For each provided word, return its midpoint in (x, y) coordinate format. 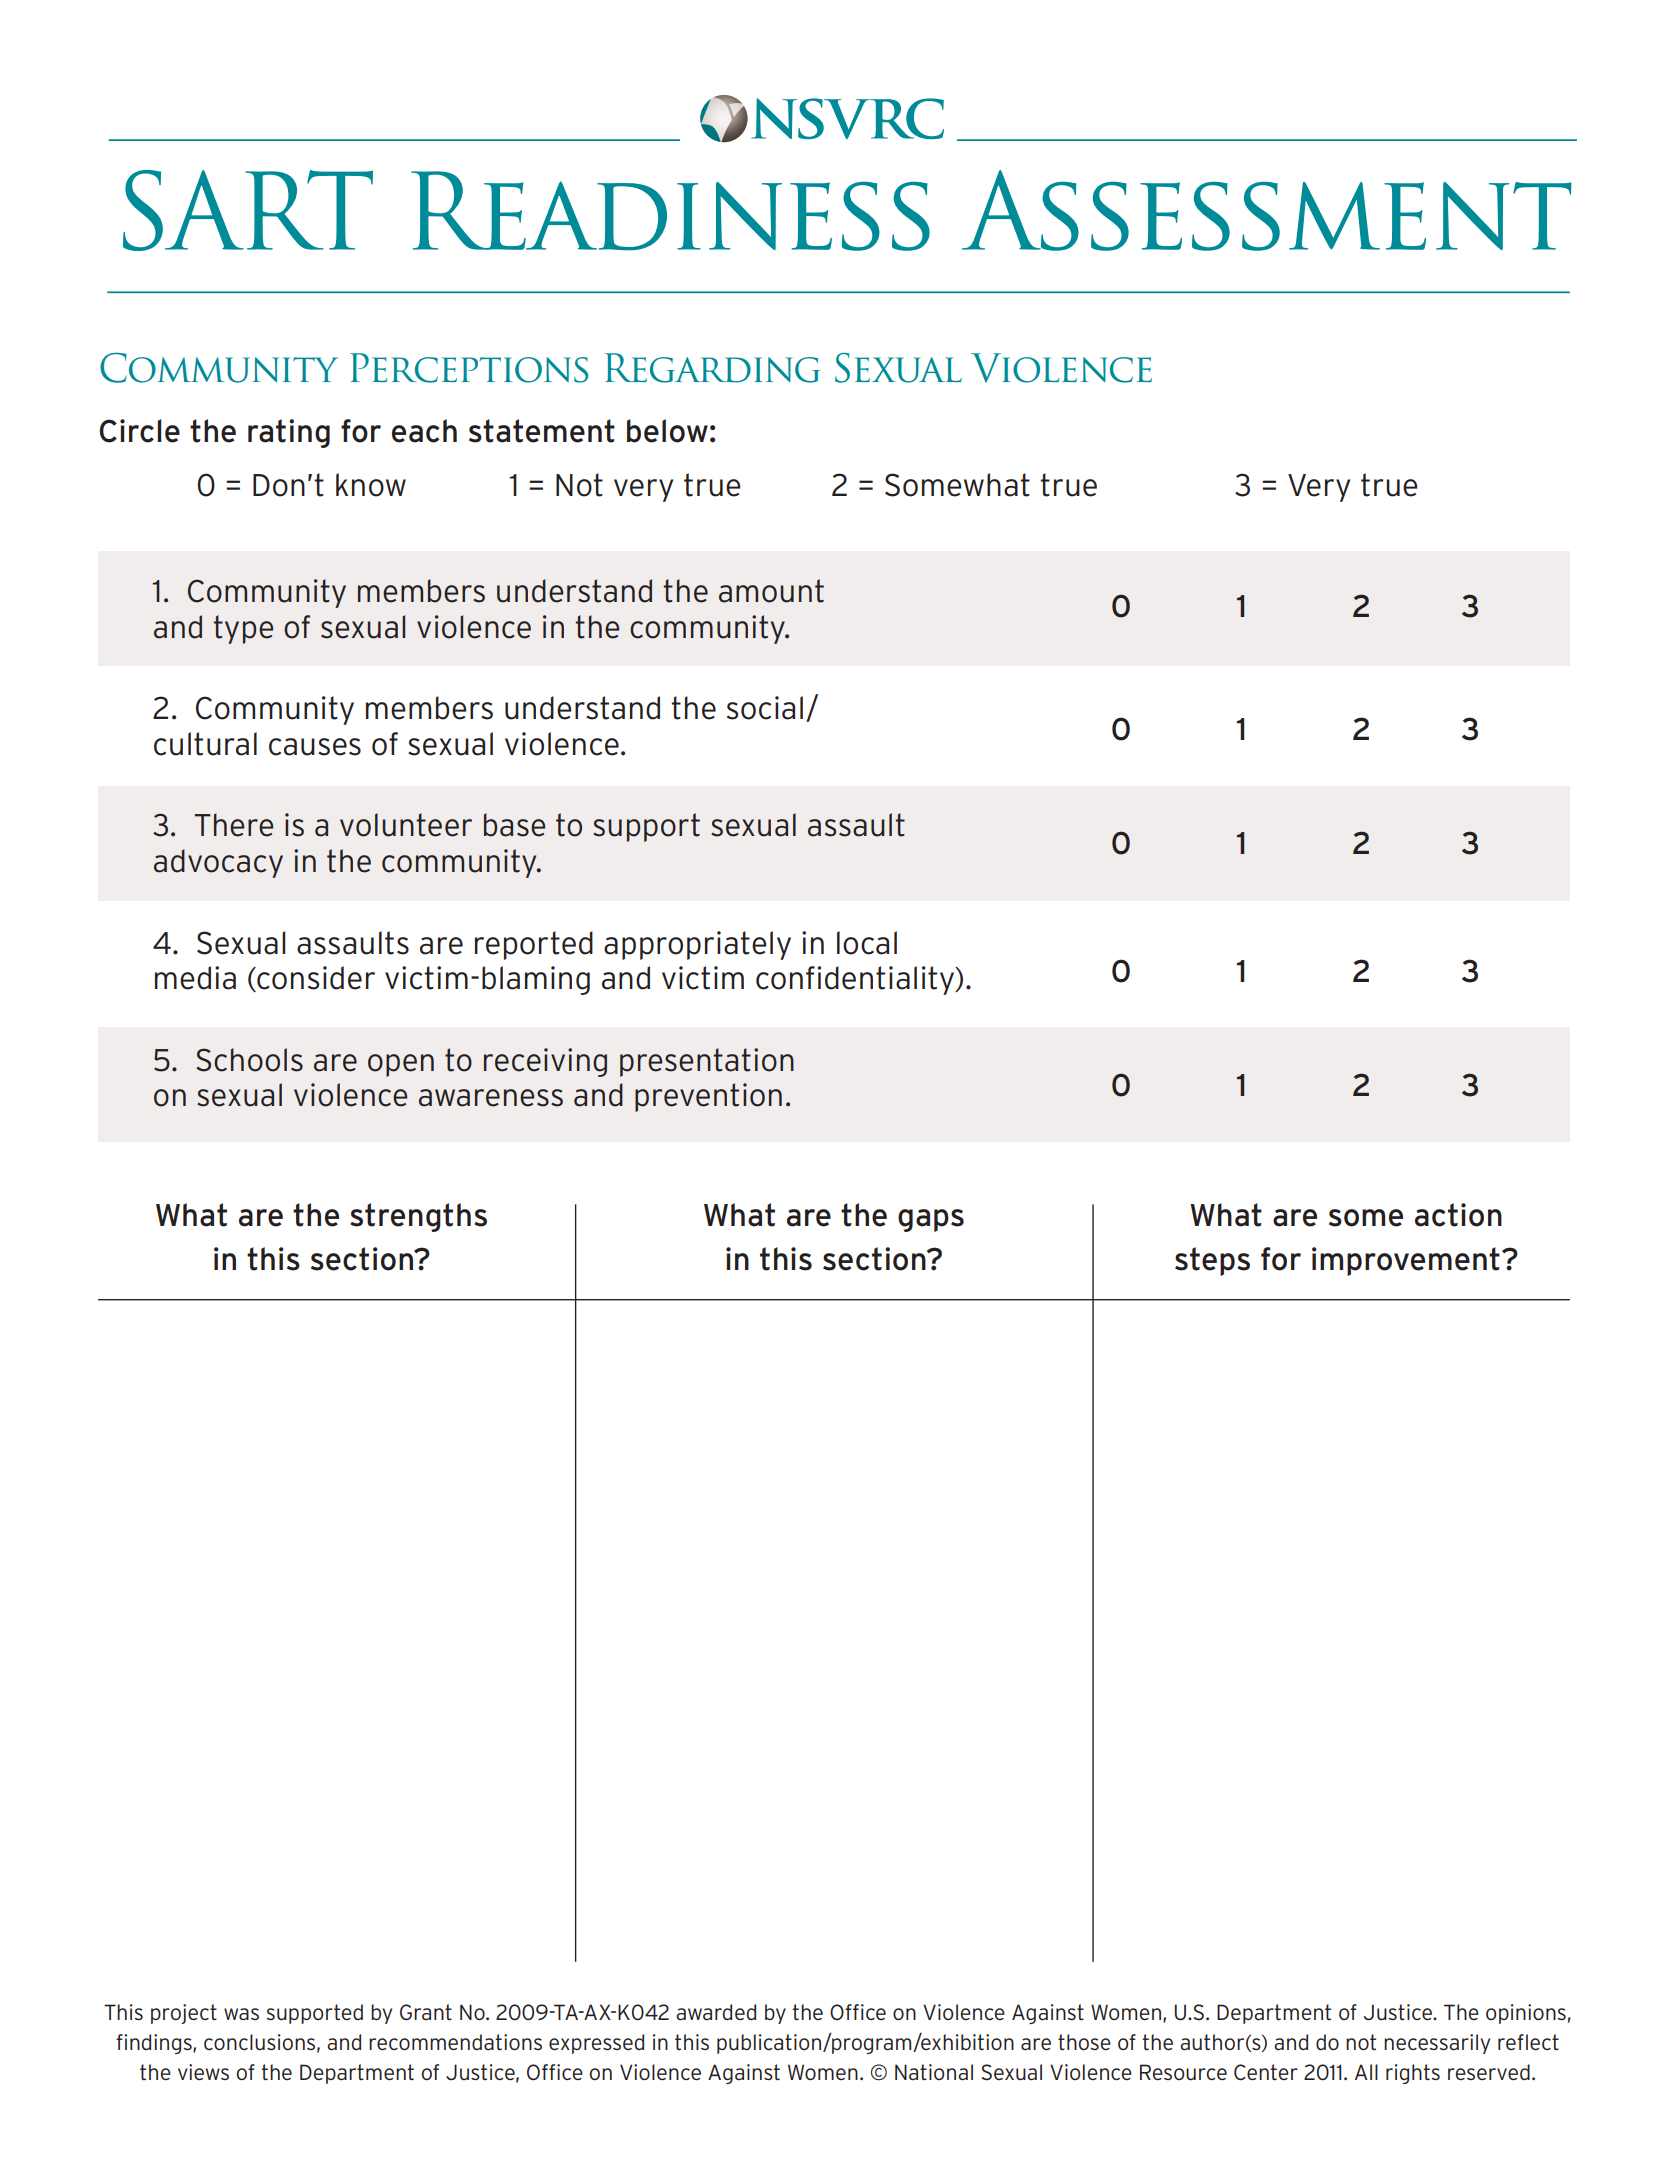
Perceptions (469, 368)
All (1366, 2072)
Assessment (1267, 210)
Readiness (670, 211)
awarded (716, 2012)
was (241, 2014)
